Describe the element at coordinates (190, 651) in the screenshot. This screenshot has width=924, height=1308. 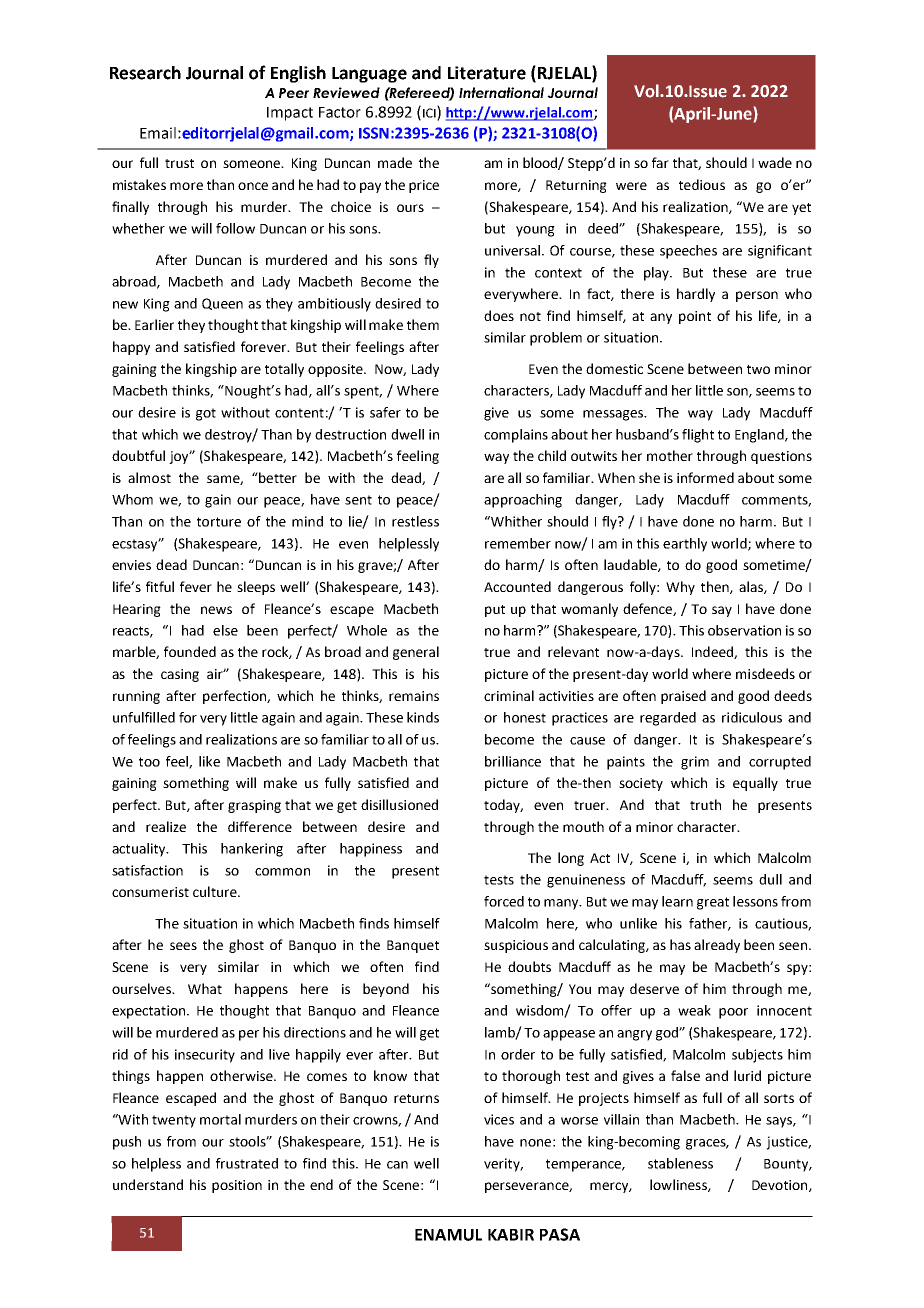
I see `founded` at that location.
